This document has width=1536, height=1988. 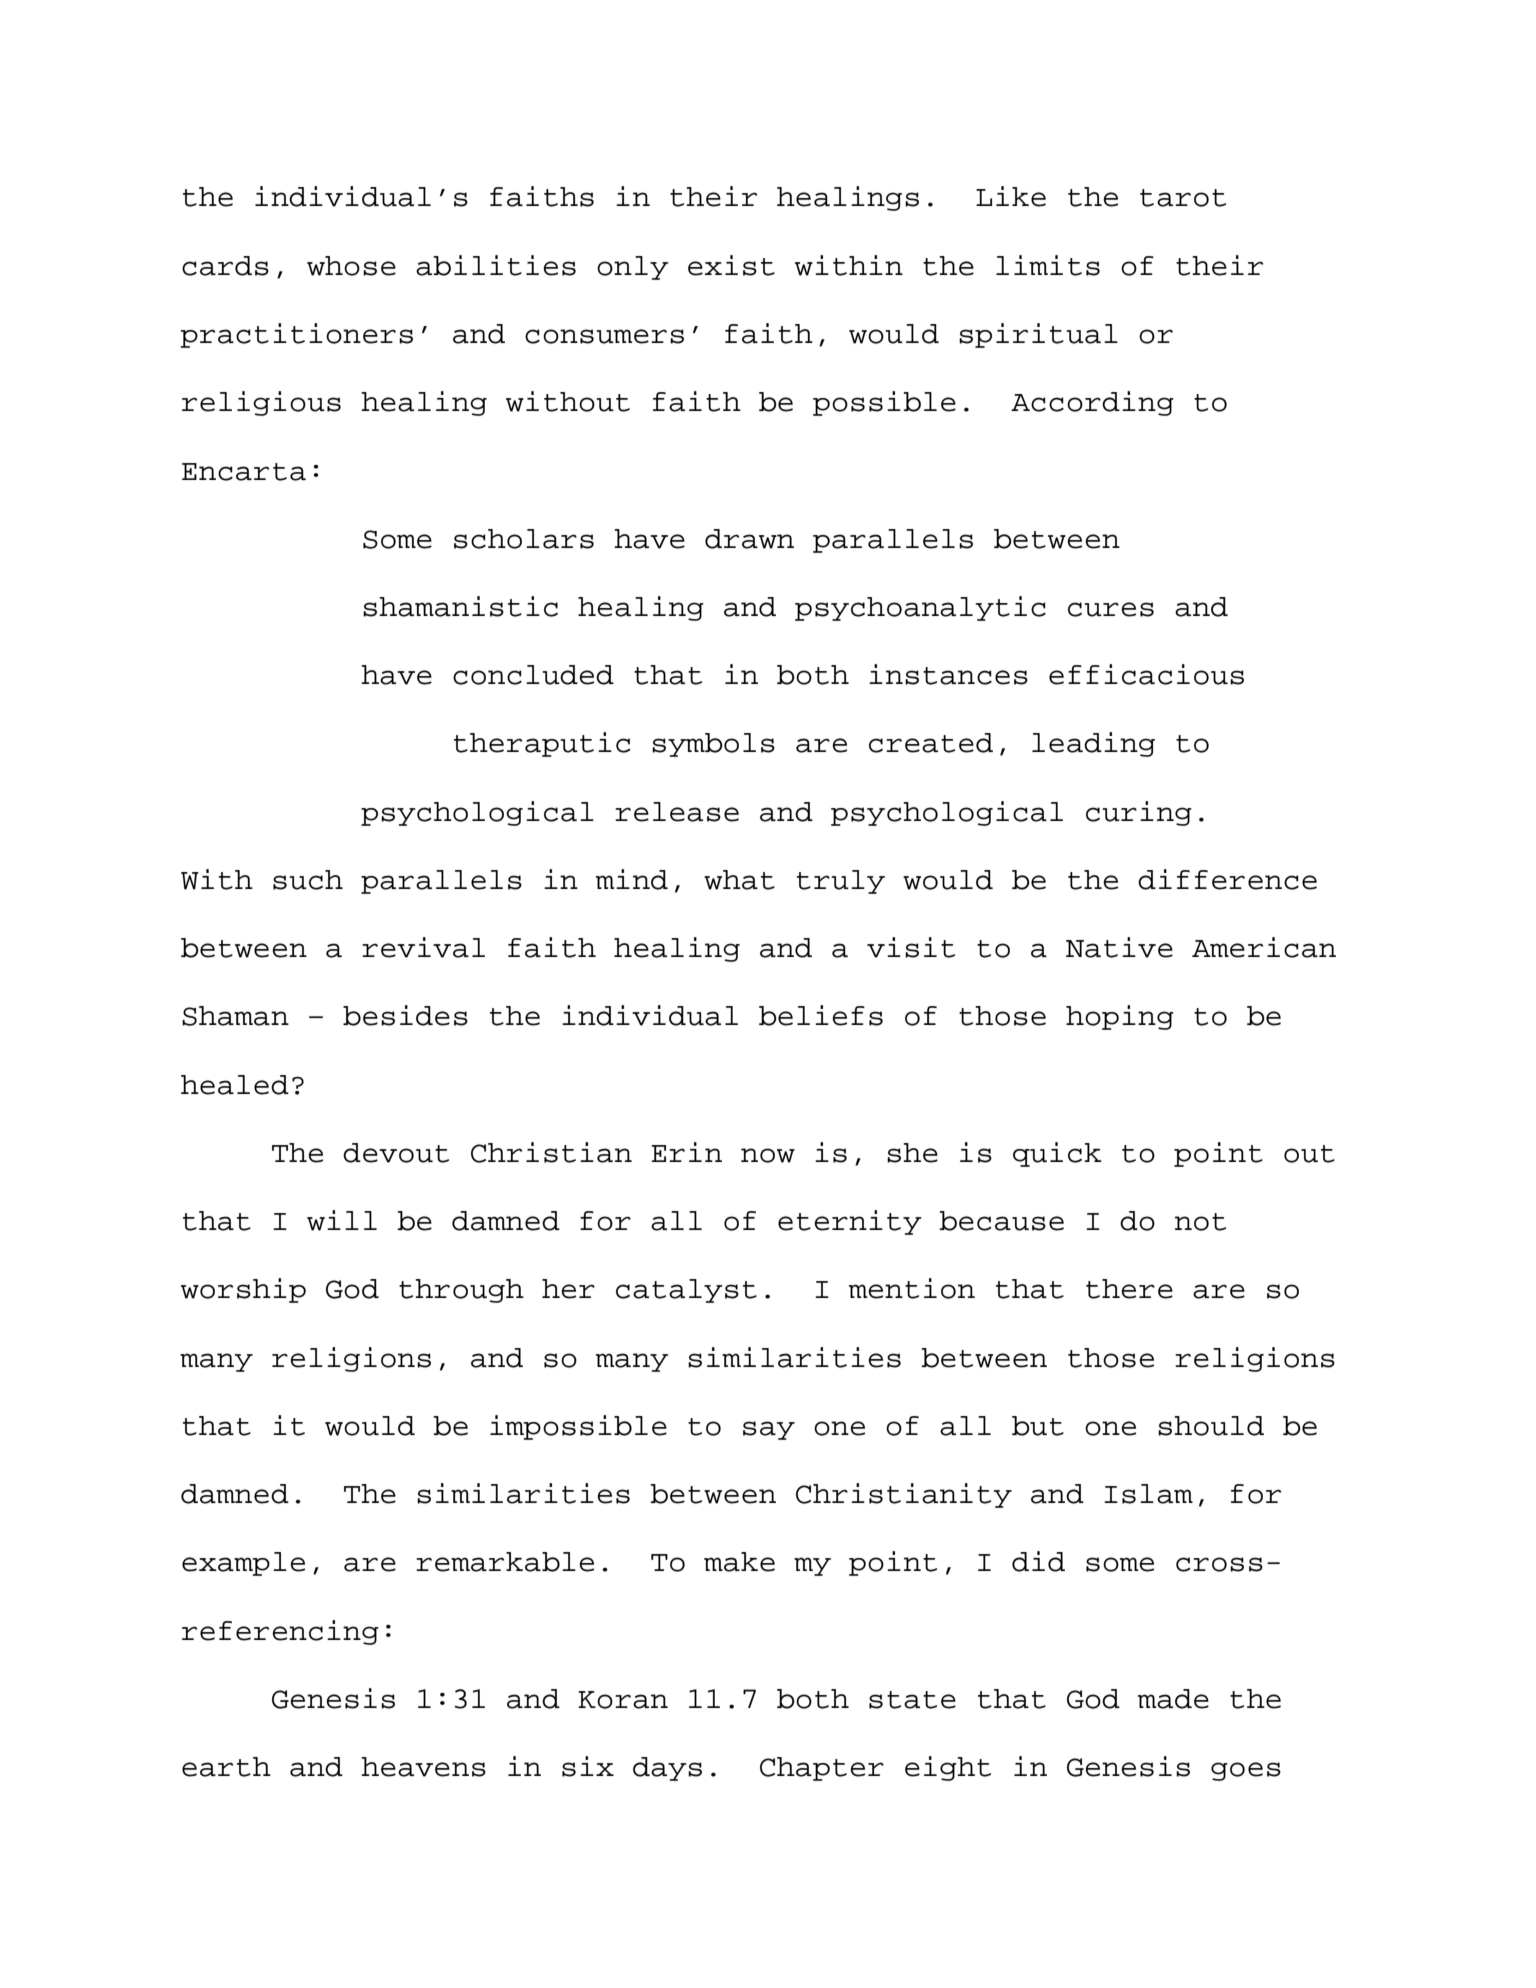 I want to click on exist, so click(x=731, y=265).
